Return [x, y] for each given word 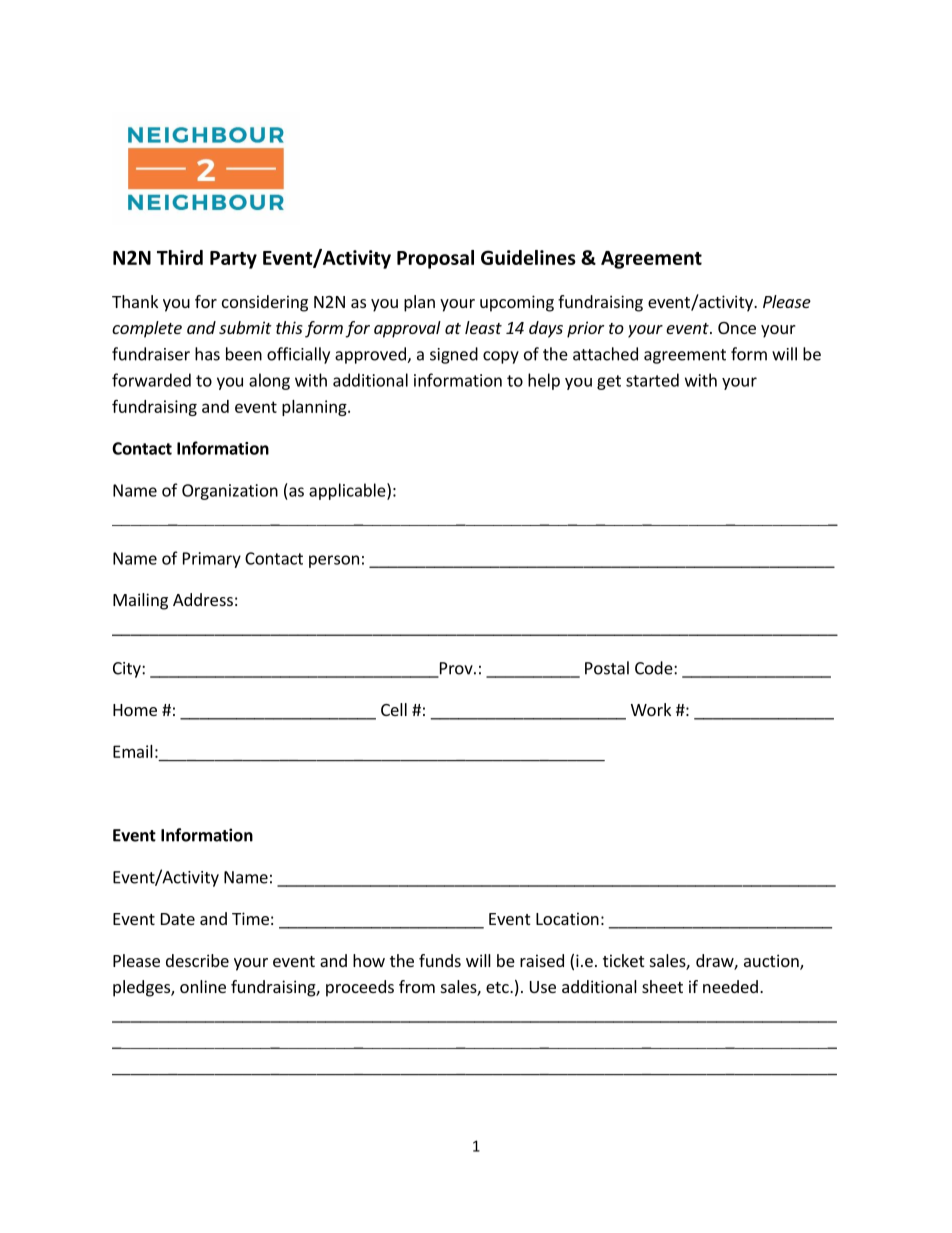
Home [135, 710]
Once [737, 328]
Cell [394, 709]
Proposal [435, 259]
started [652, 380]
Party [233, 260]
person [334, 561]
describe [197, 960]
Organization [230, 492]
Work [651, 709]
